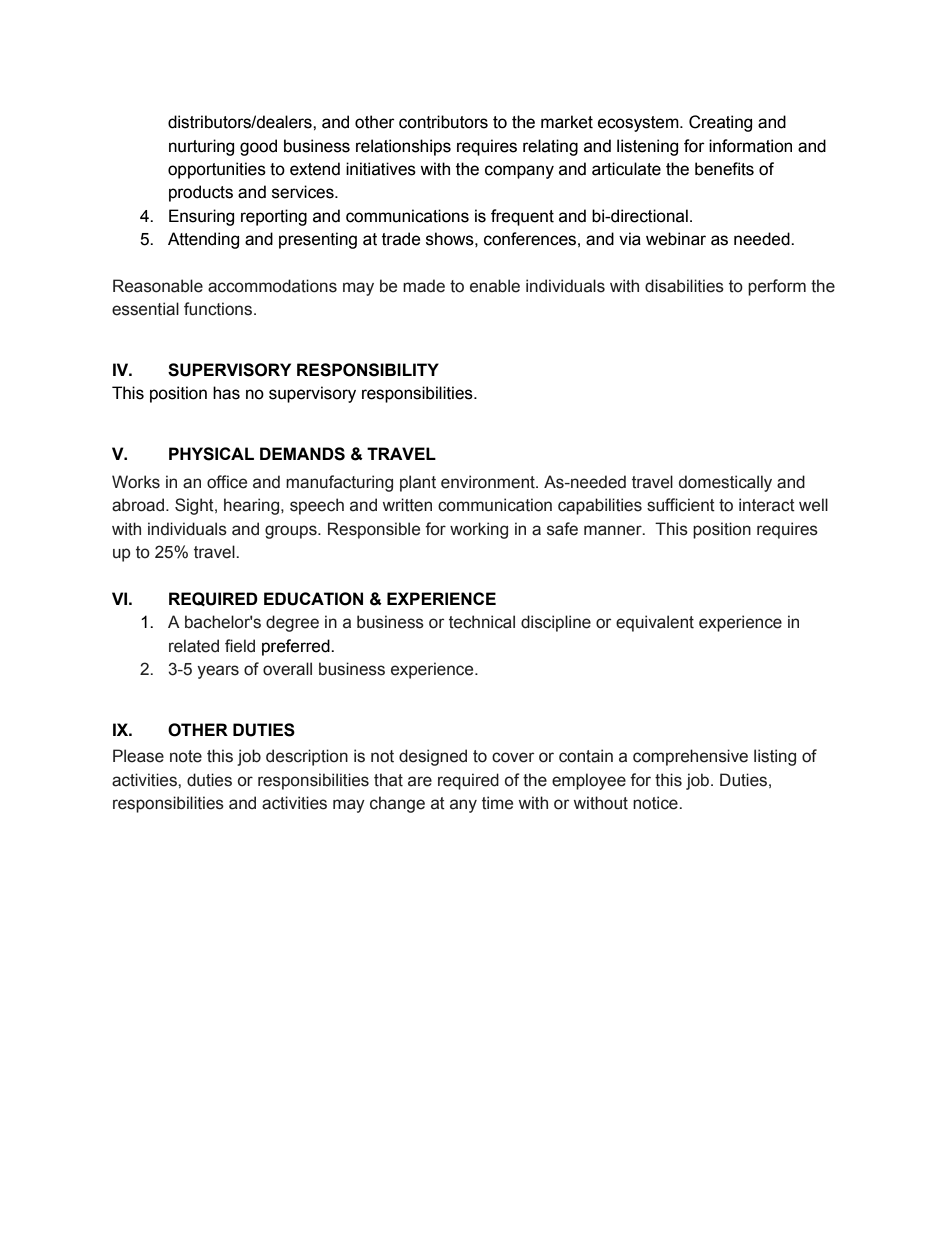 The image size is (952, 1233). Describe the element at coordinates (211, 454) in the image. I see `PHYSICAL` at that location.
